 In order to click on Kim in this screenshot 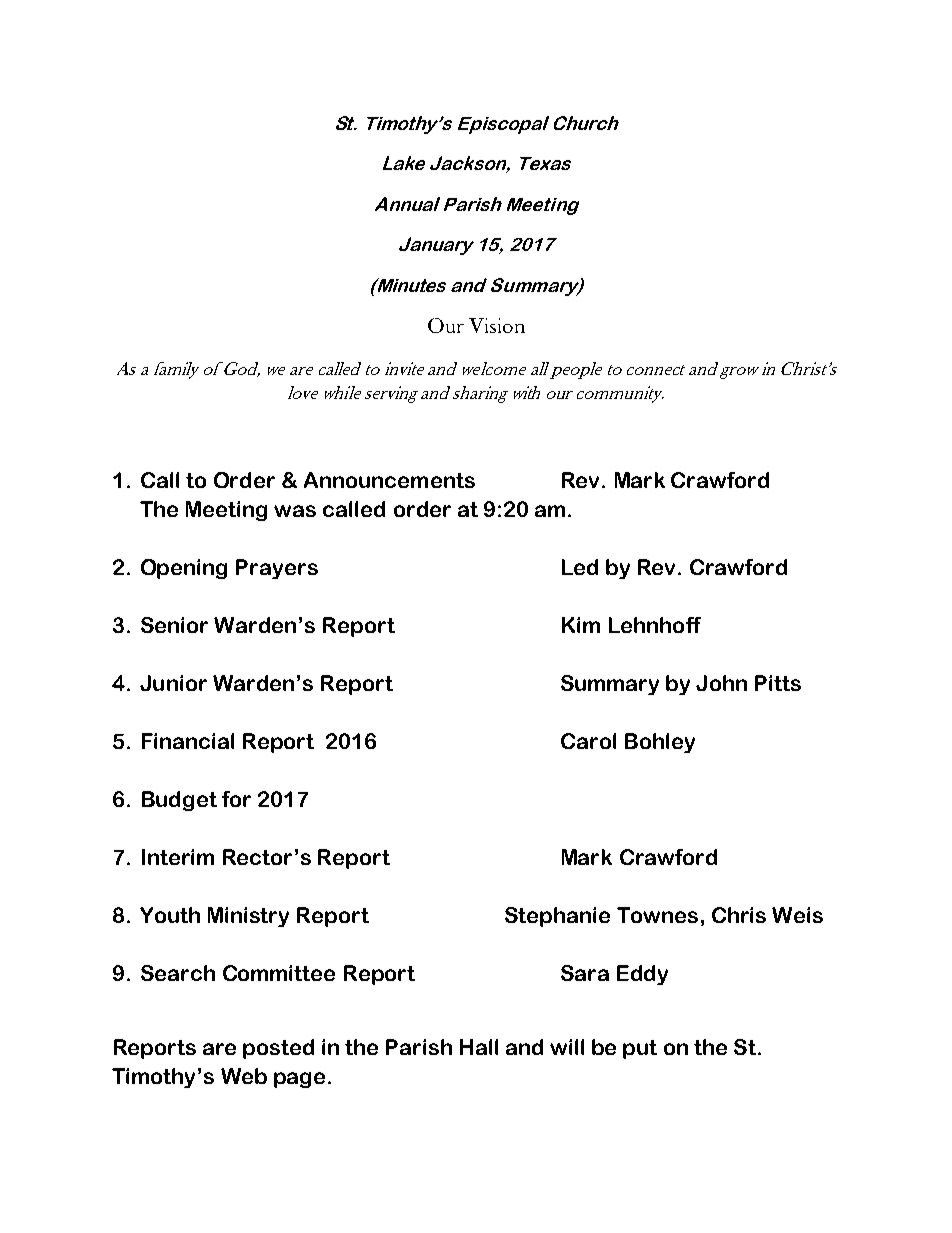, I will do `click(581, 625)`.
